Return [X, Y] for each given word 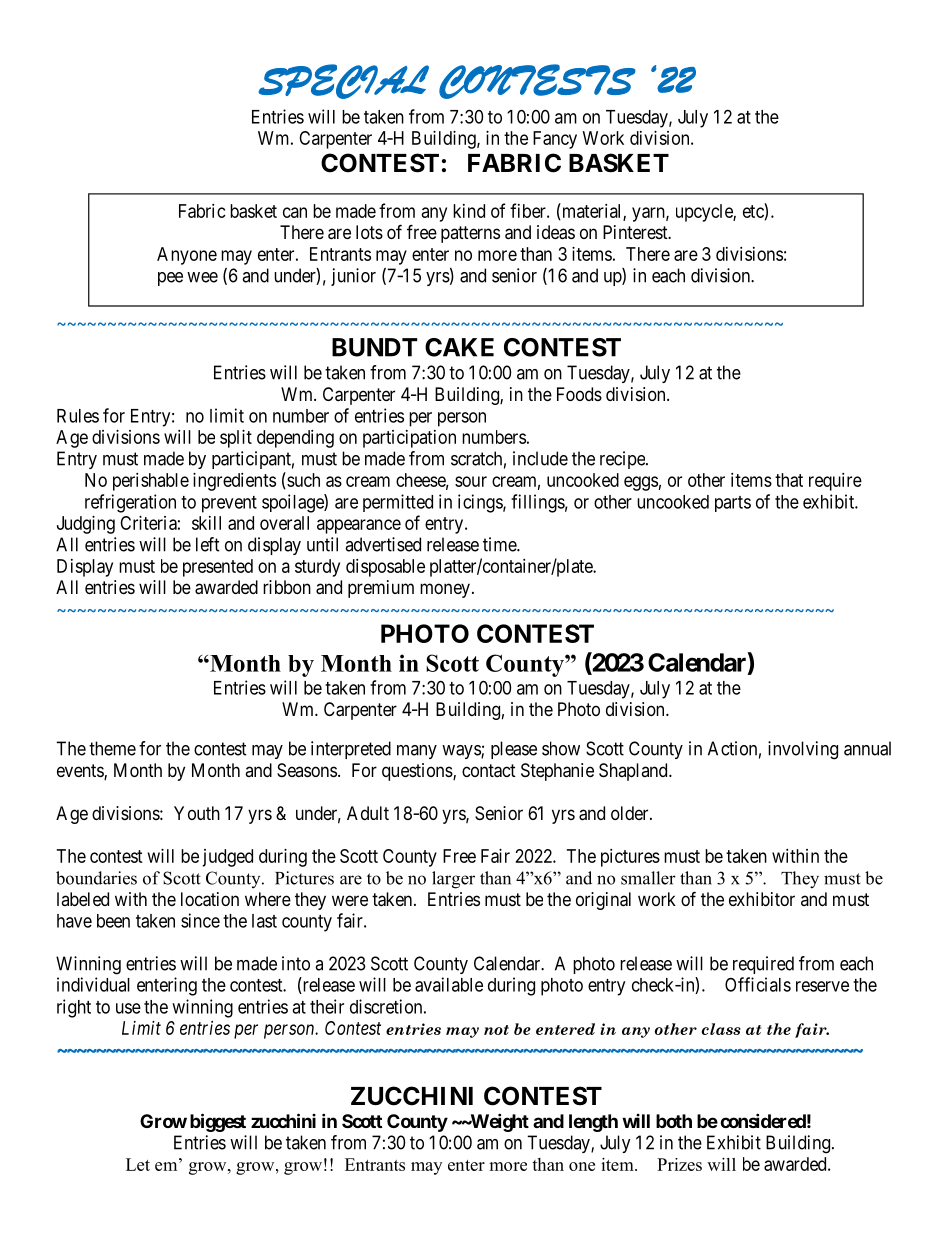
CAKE [459, 347]
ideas [556, 232]
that [789, 480]
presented [218, 568]
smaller [648, 878]
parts [733, 504]
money [445, 590]
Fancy [555, 140]
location [210, 899]
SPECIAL [343, 81]
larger [453, 880]
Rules [78, 416]
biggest [218, 1122]
